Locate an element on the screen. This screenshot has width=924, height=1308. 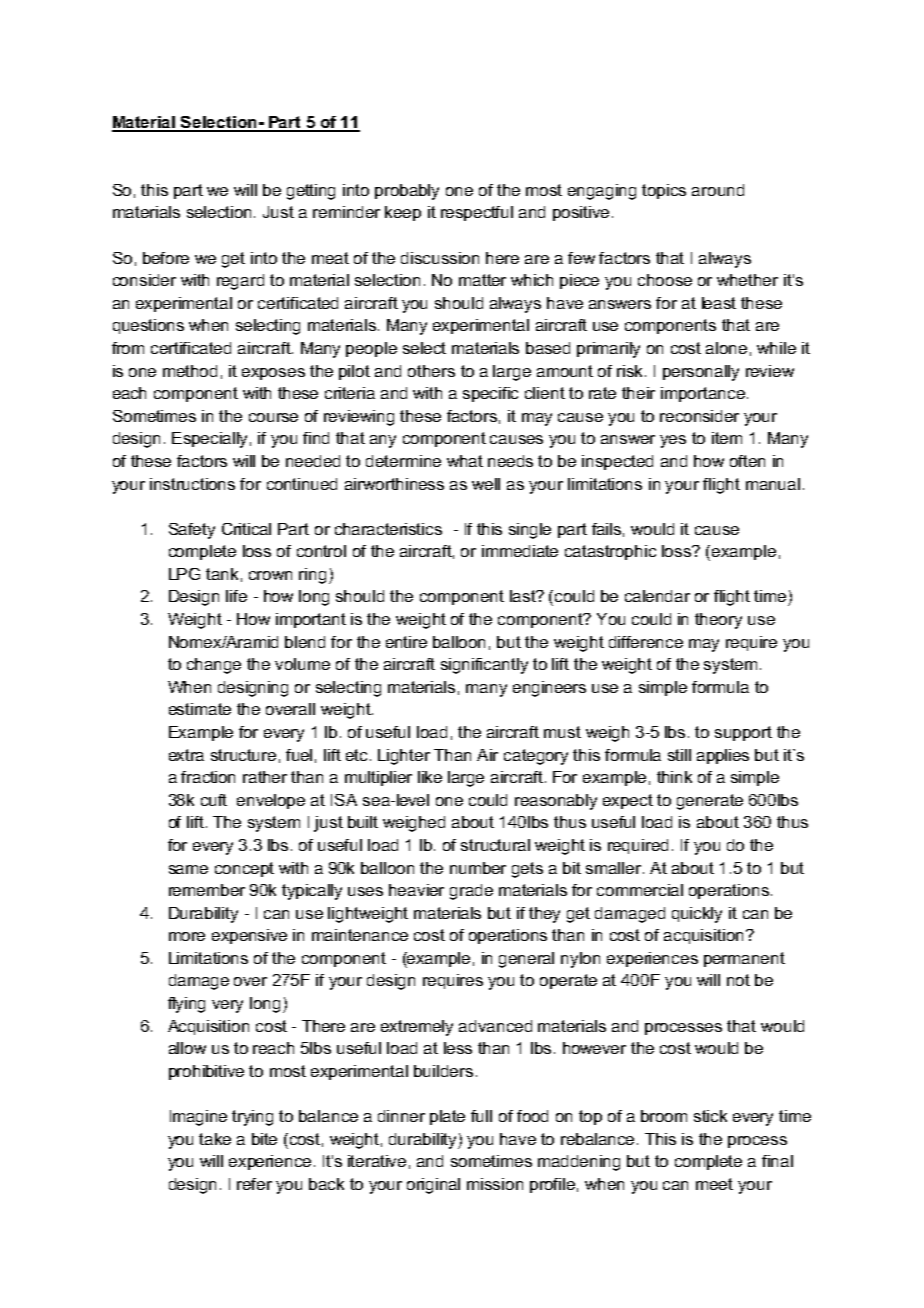
original is located at coordinates (433, 1186).
